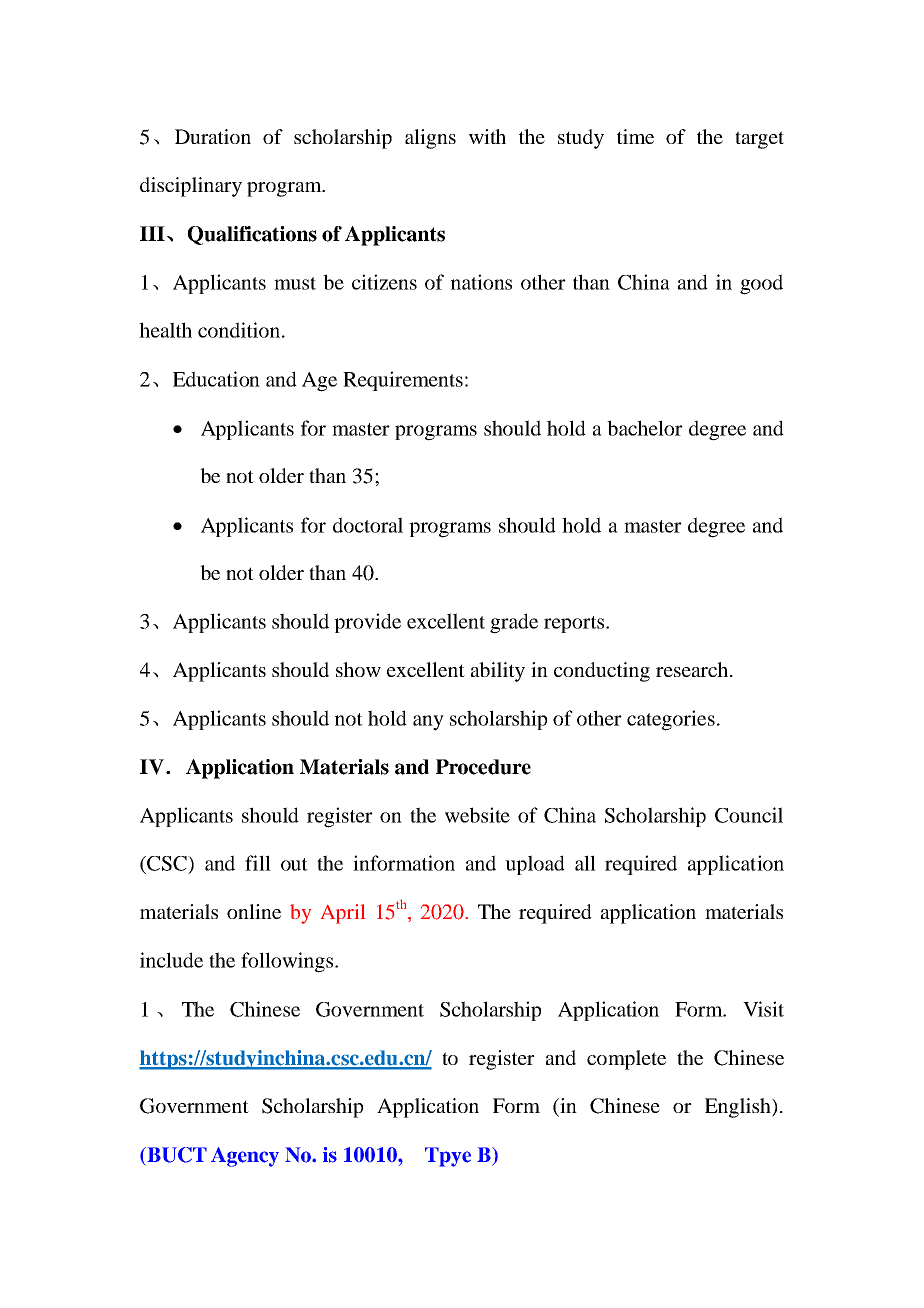 This document has height=1308, width=924. What do you see at coordinates (635, 136) in the document?
I see `time` at bounding box center [635, 136].
